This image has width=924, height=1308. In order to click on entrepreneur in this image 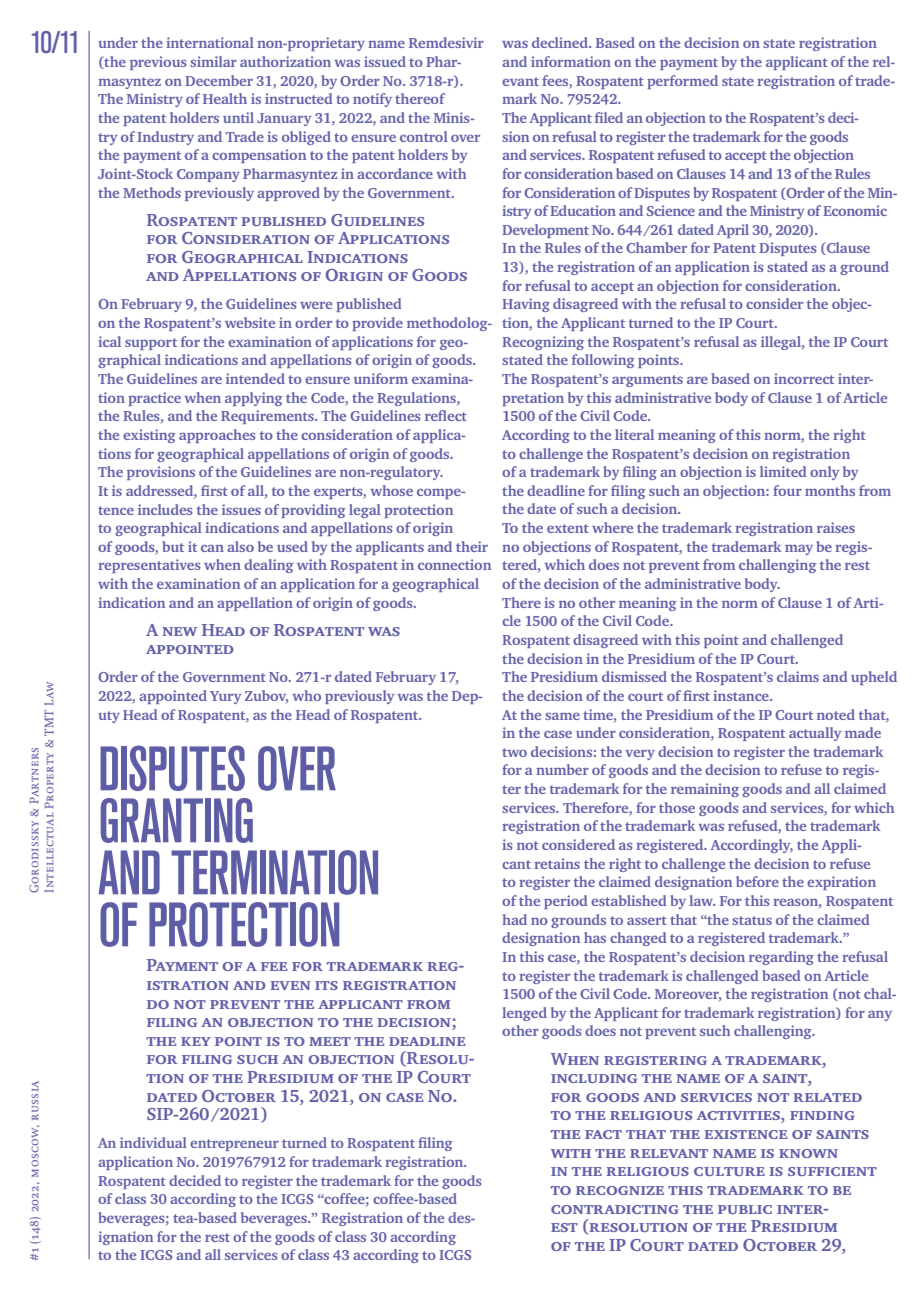, I will do `click(234, 1145)`.
